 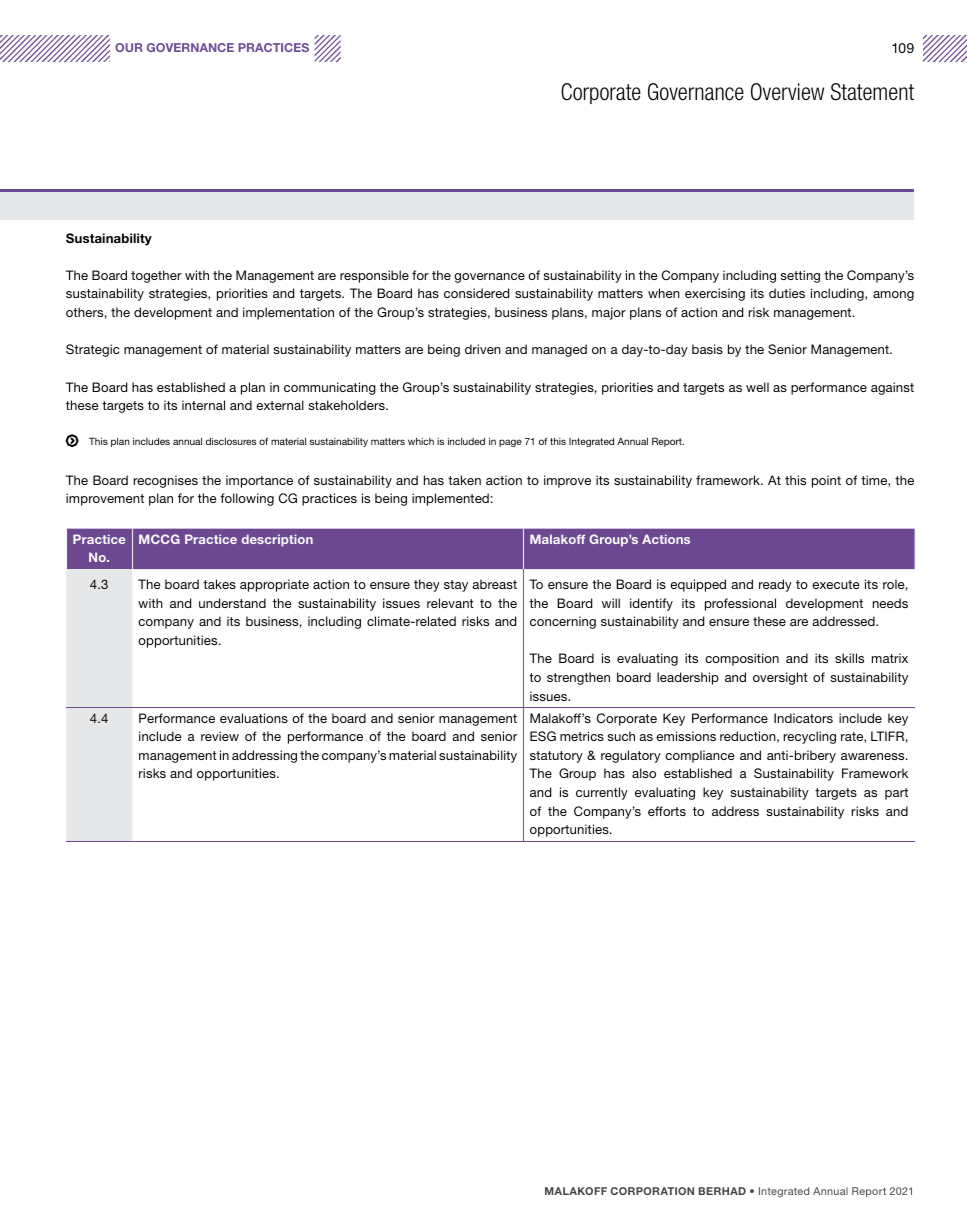 What do you see at coordinates (787, 92) in the screenshot?
I see `Overview` at bounding box center [787, 92].
